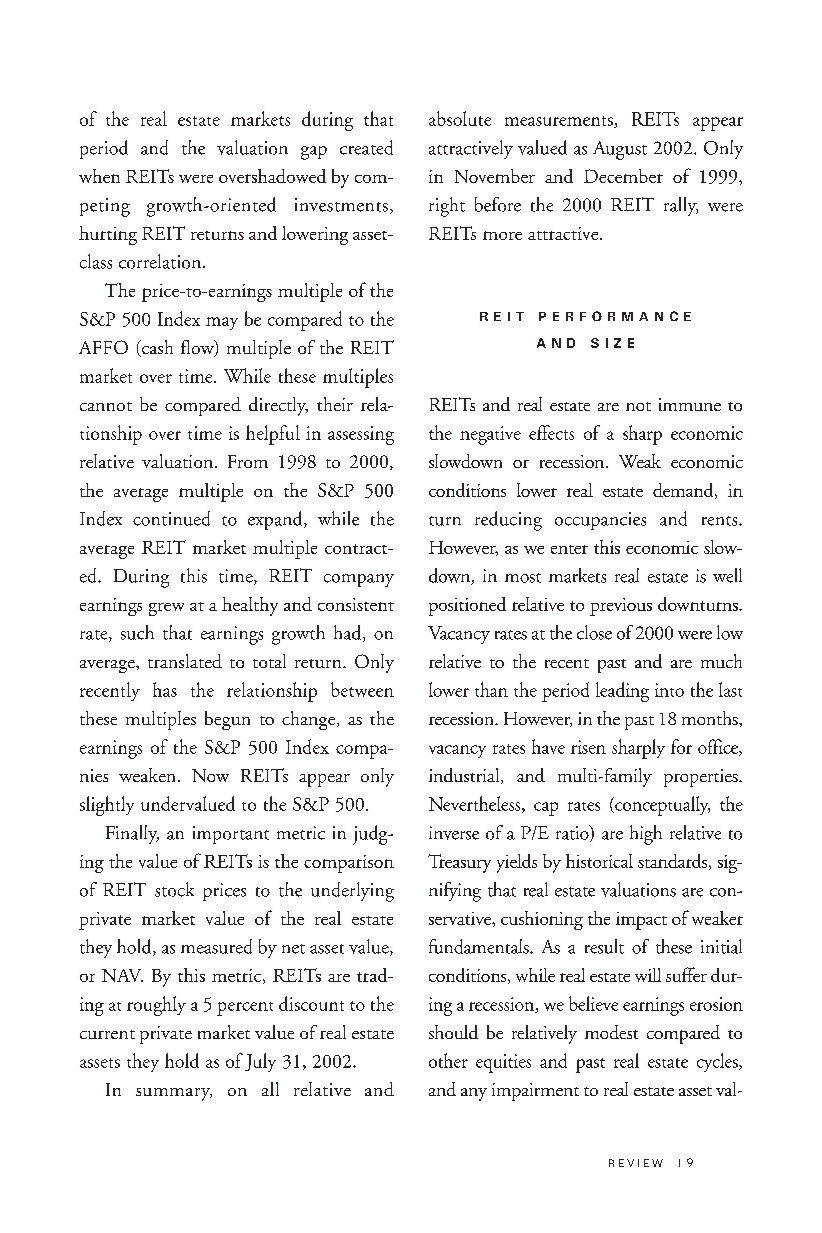 The image size is (822, 1233). Describe the element at coordinates (248, 461) in the image. I see `From` at that location.
